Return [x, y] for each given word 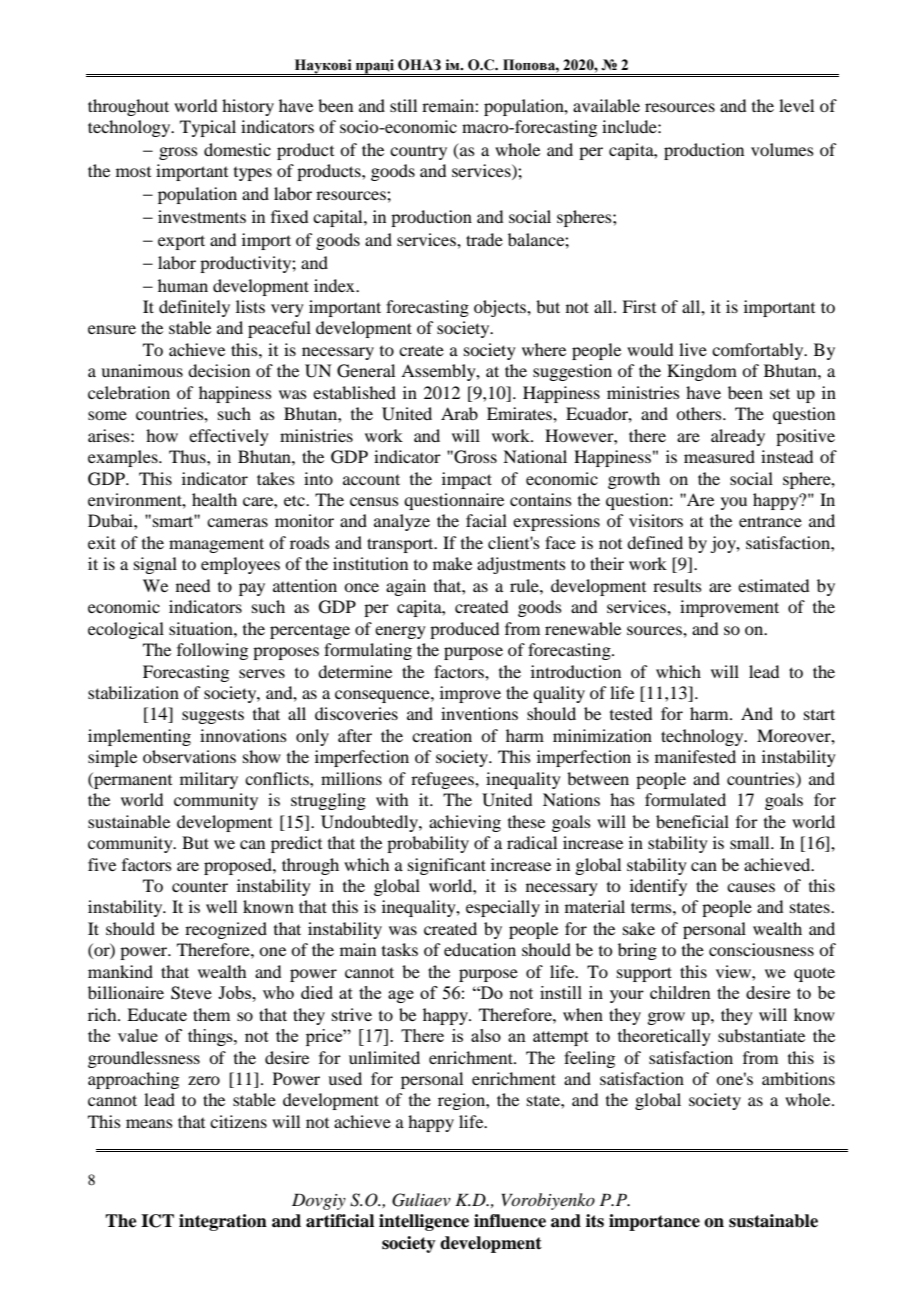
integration [223, 1222]
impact [467, 480]
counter [200, 886]
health [214, 499]
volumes [782, 149]
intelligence [424, 1222]
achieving [465, 823]
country [418, 152]
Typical [208, 128]
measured [719, 456]
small [751, 842]
